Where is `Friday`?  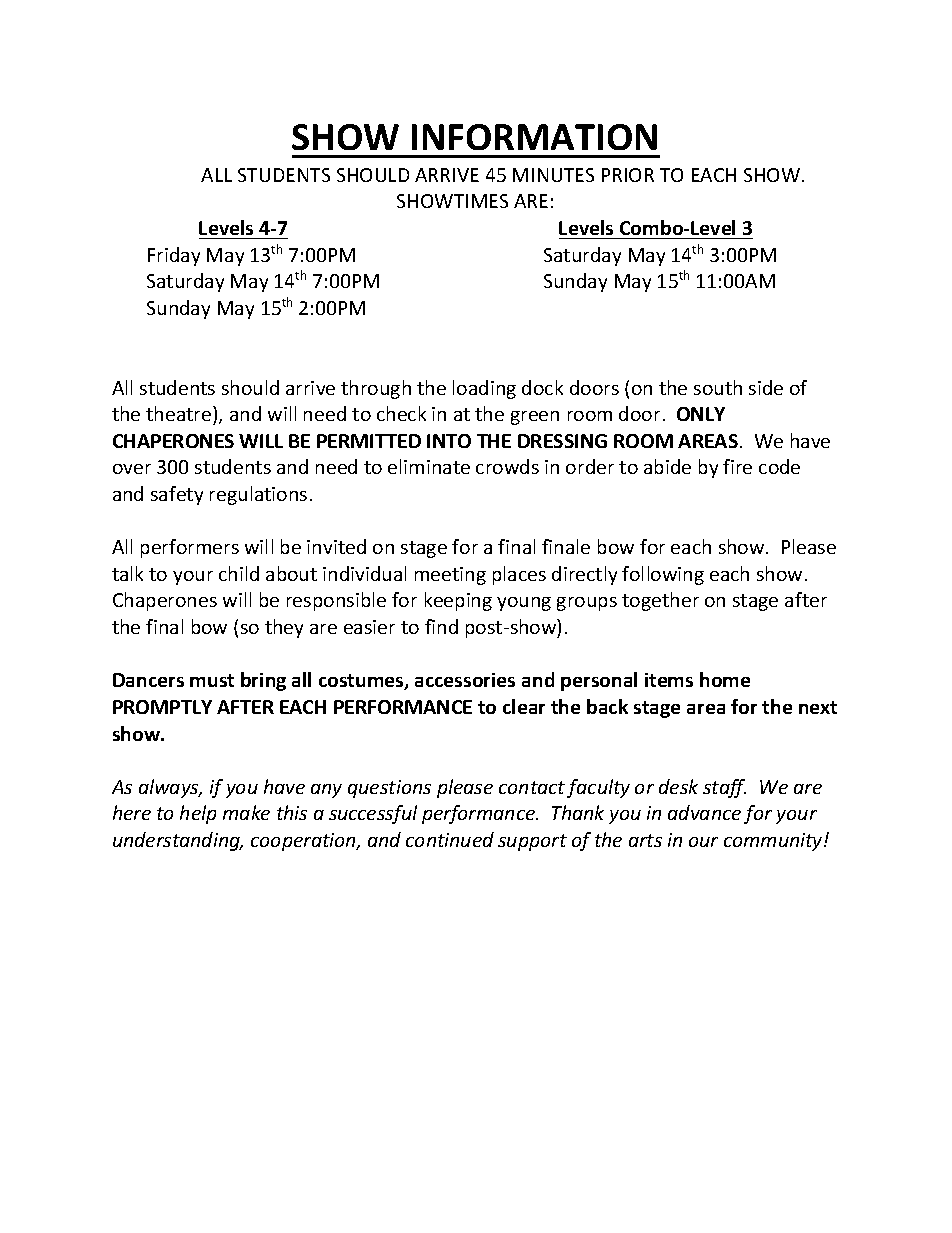 Friday is located at coordinates (174, 256).
